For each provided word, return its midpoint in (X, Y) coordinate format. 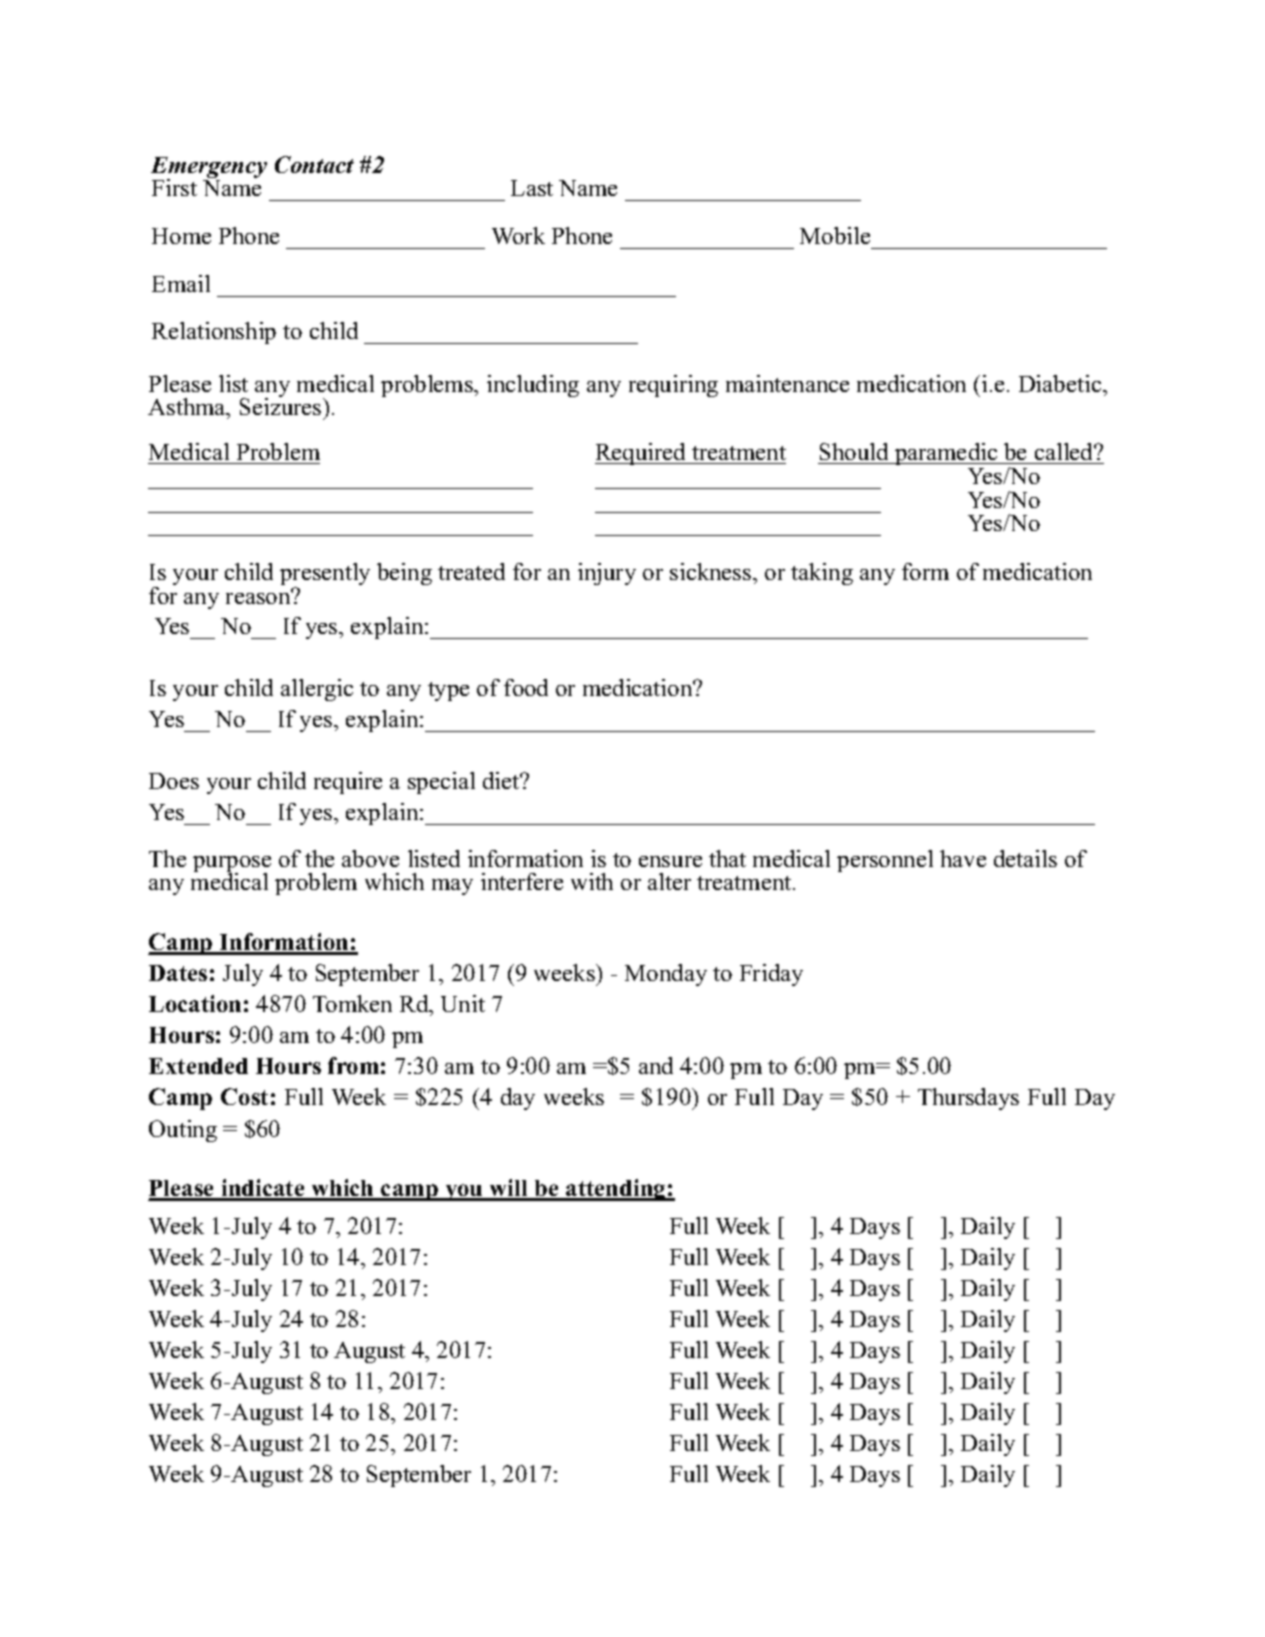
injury (607, 574)
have (963, 858)
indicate (263, 1189)
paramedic (946, 456)
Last (532, 188)
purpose (232, 866)
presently (325, 575)
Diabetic (1061, 383)
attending (616, 1190)
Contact (314, 164)
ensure (670, 861)
